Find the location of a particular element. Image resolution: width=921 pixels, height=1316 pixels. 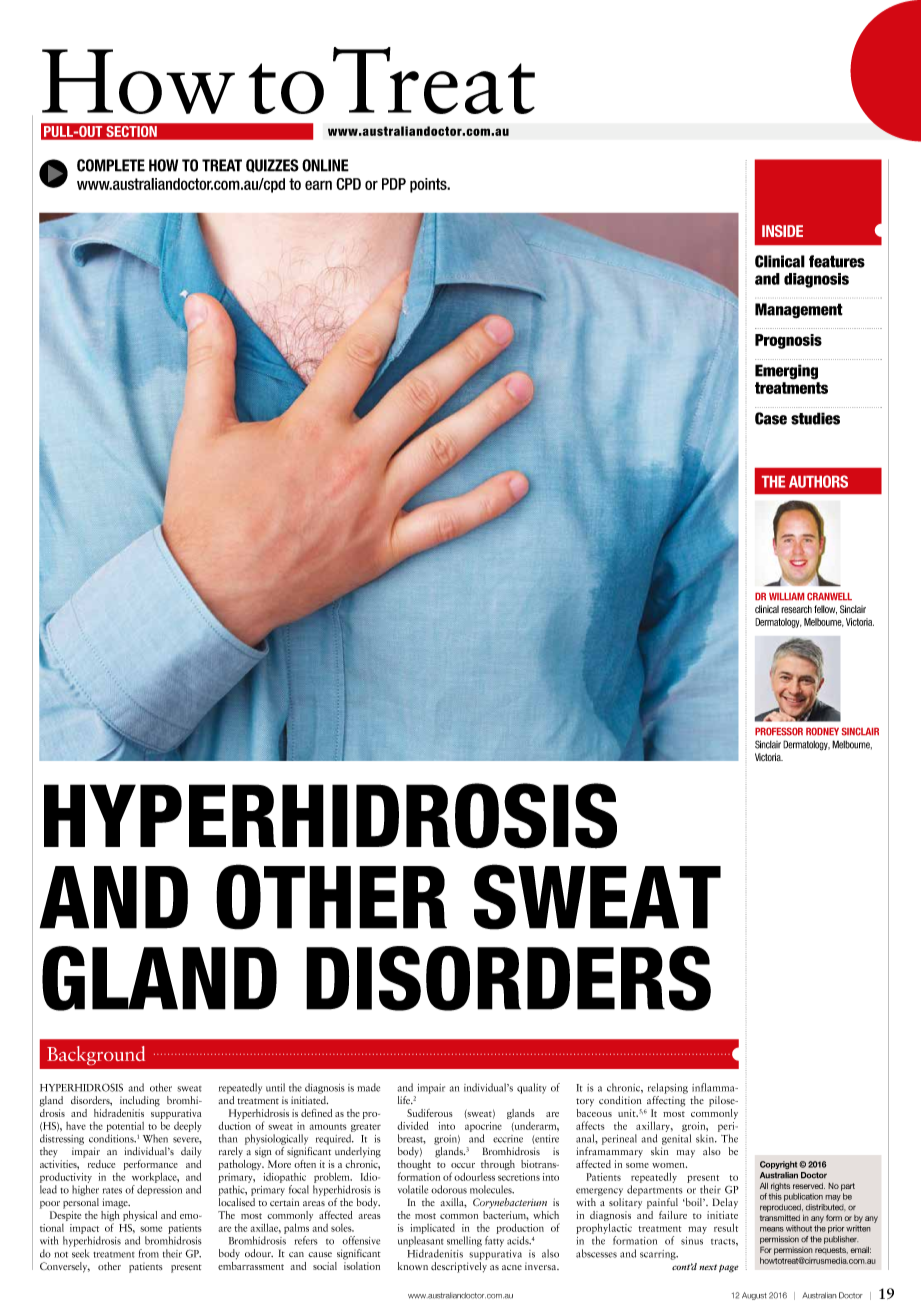

Rodney is located at coordinates (822, 732).
